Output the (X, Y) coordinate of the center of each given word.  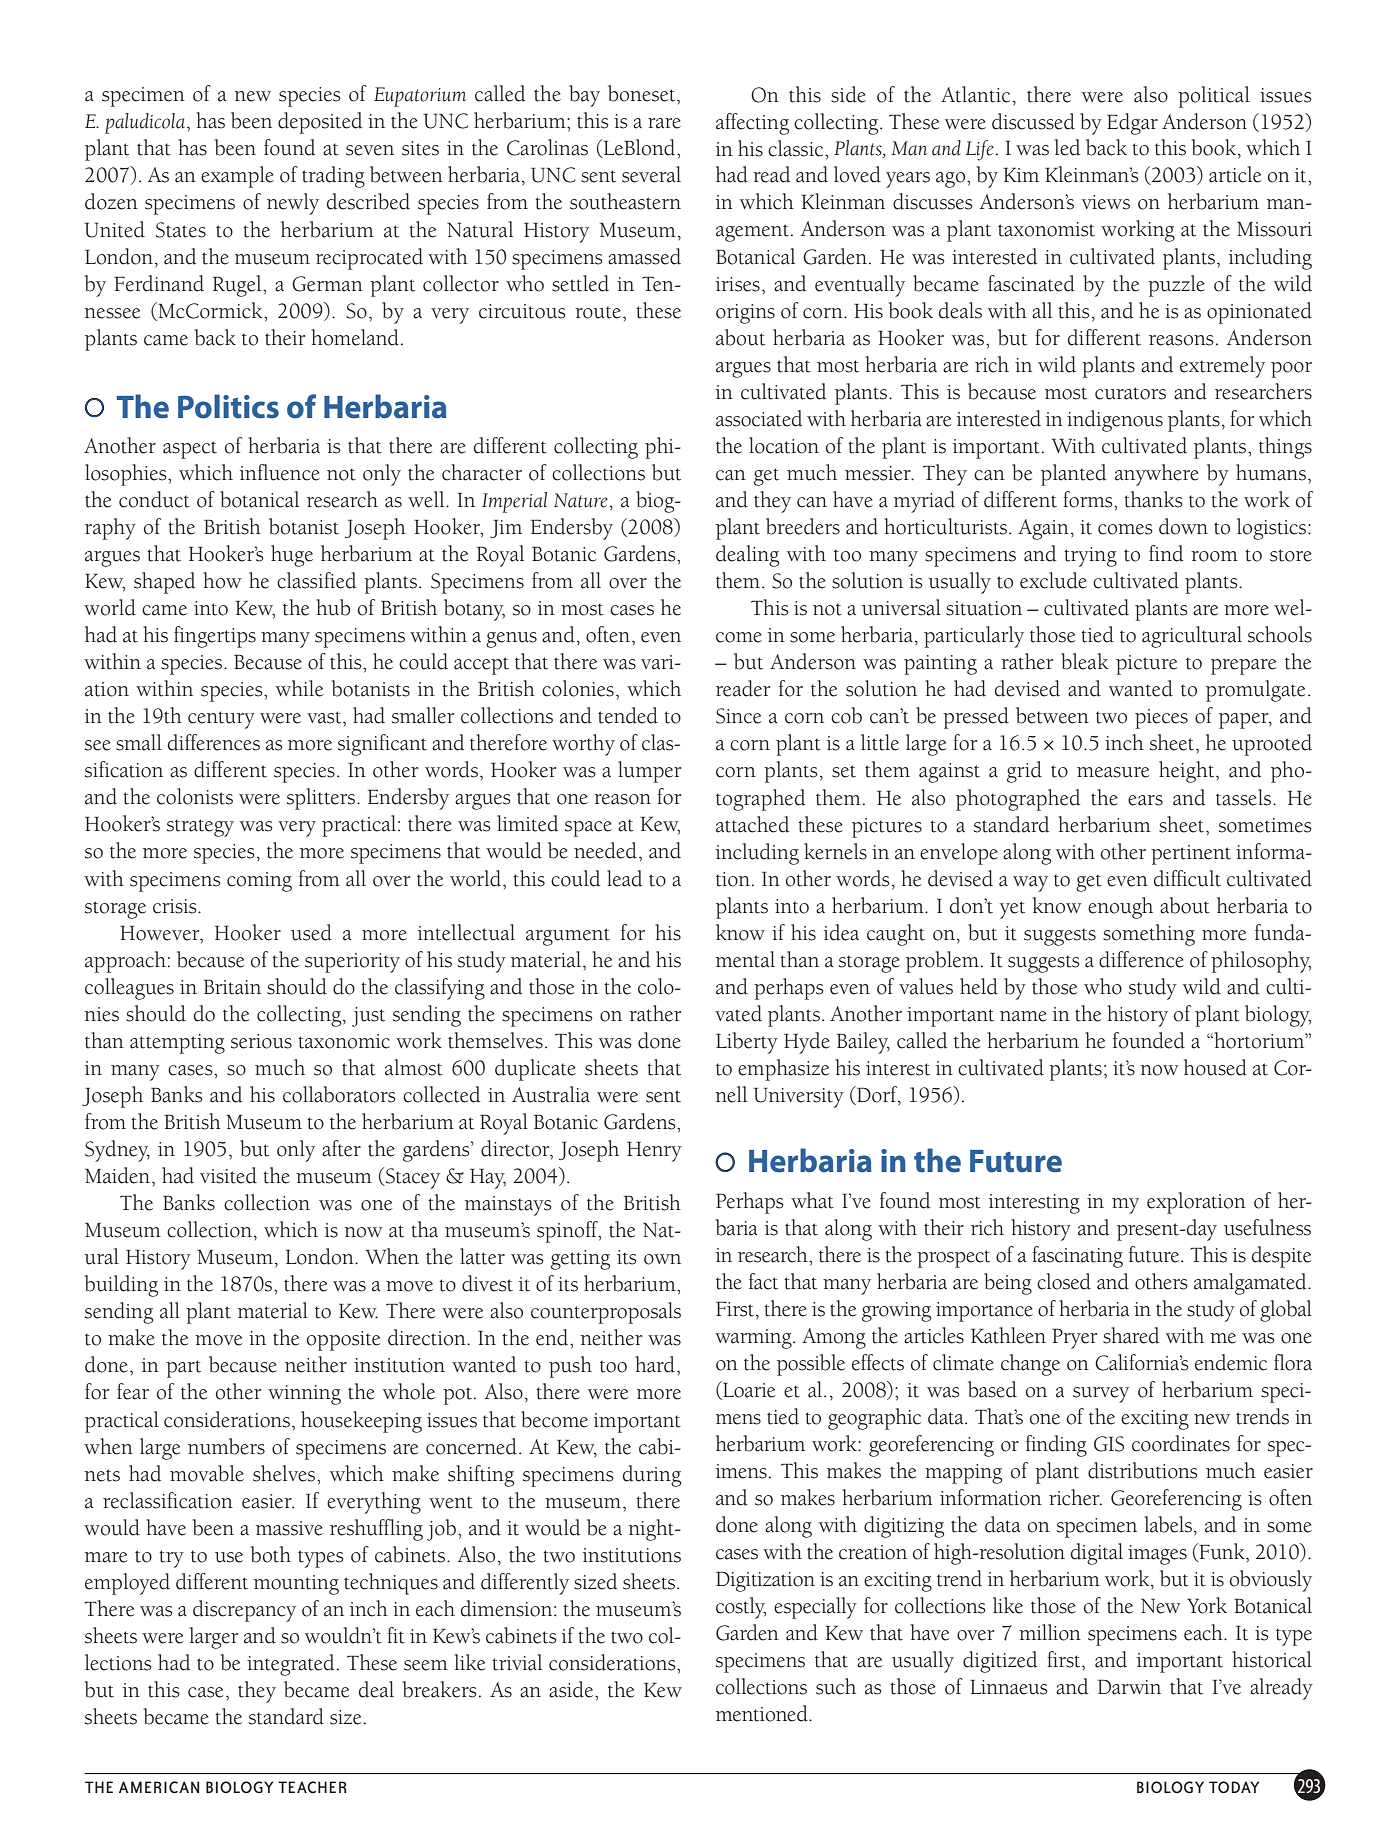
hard (655, 1364)
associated (759, 418)
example (237, 177)
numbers (226, 1446)
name (1023, 1016)
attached (752, 824)
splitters (322, 799)
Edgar (1132, 124)
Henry (654, 1151)
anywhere (1157, 475)
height (1188, 772)
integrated (290, 1665)
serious (261, 1041)
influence (280, 472)
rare (664, 123)
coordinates (1181, 1443)
